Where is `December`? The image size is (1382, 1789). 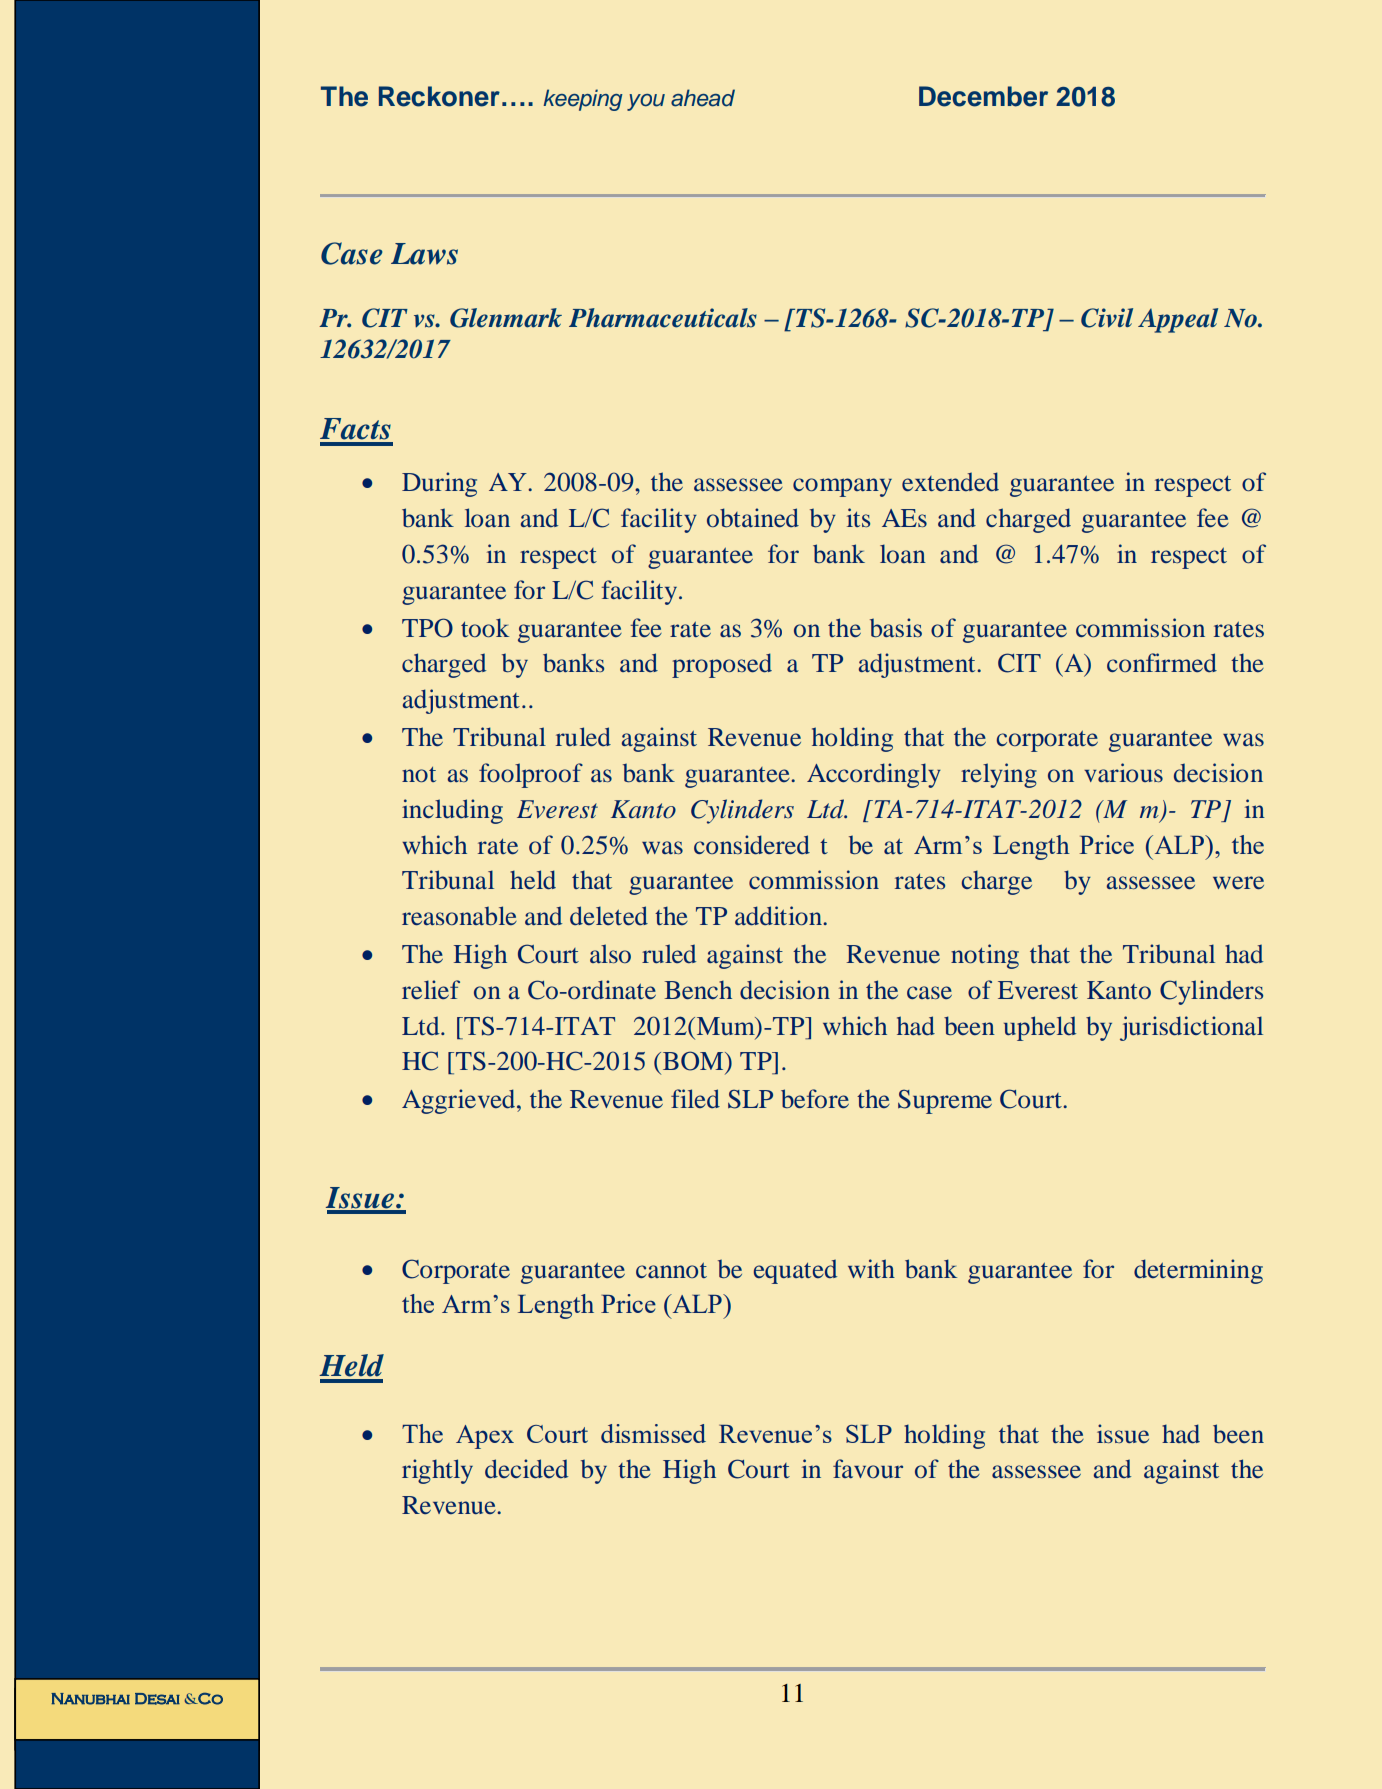
December is located at coordinates (983, 96).
